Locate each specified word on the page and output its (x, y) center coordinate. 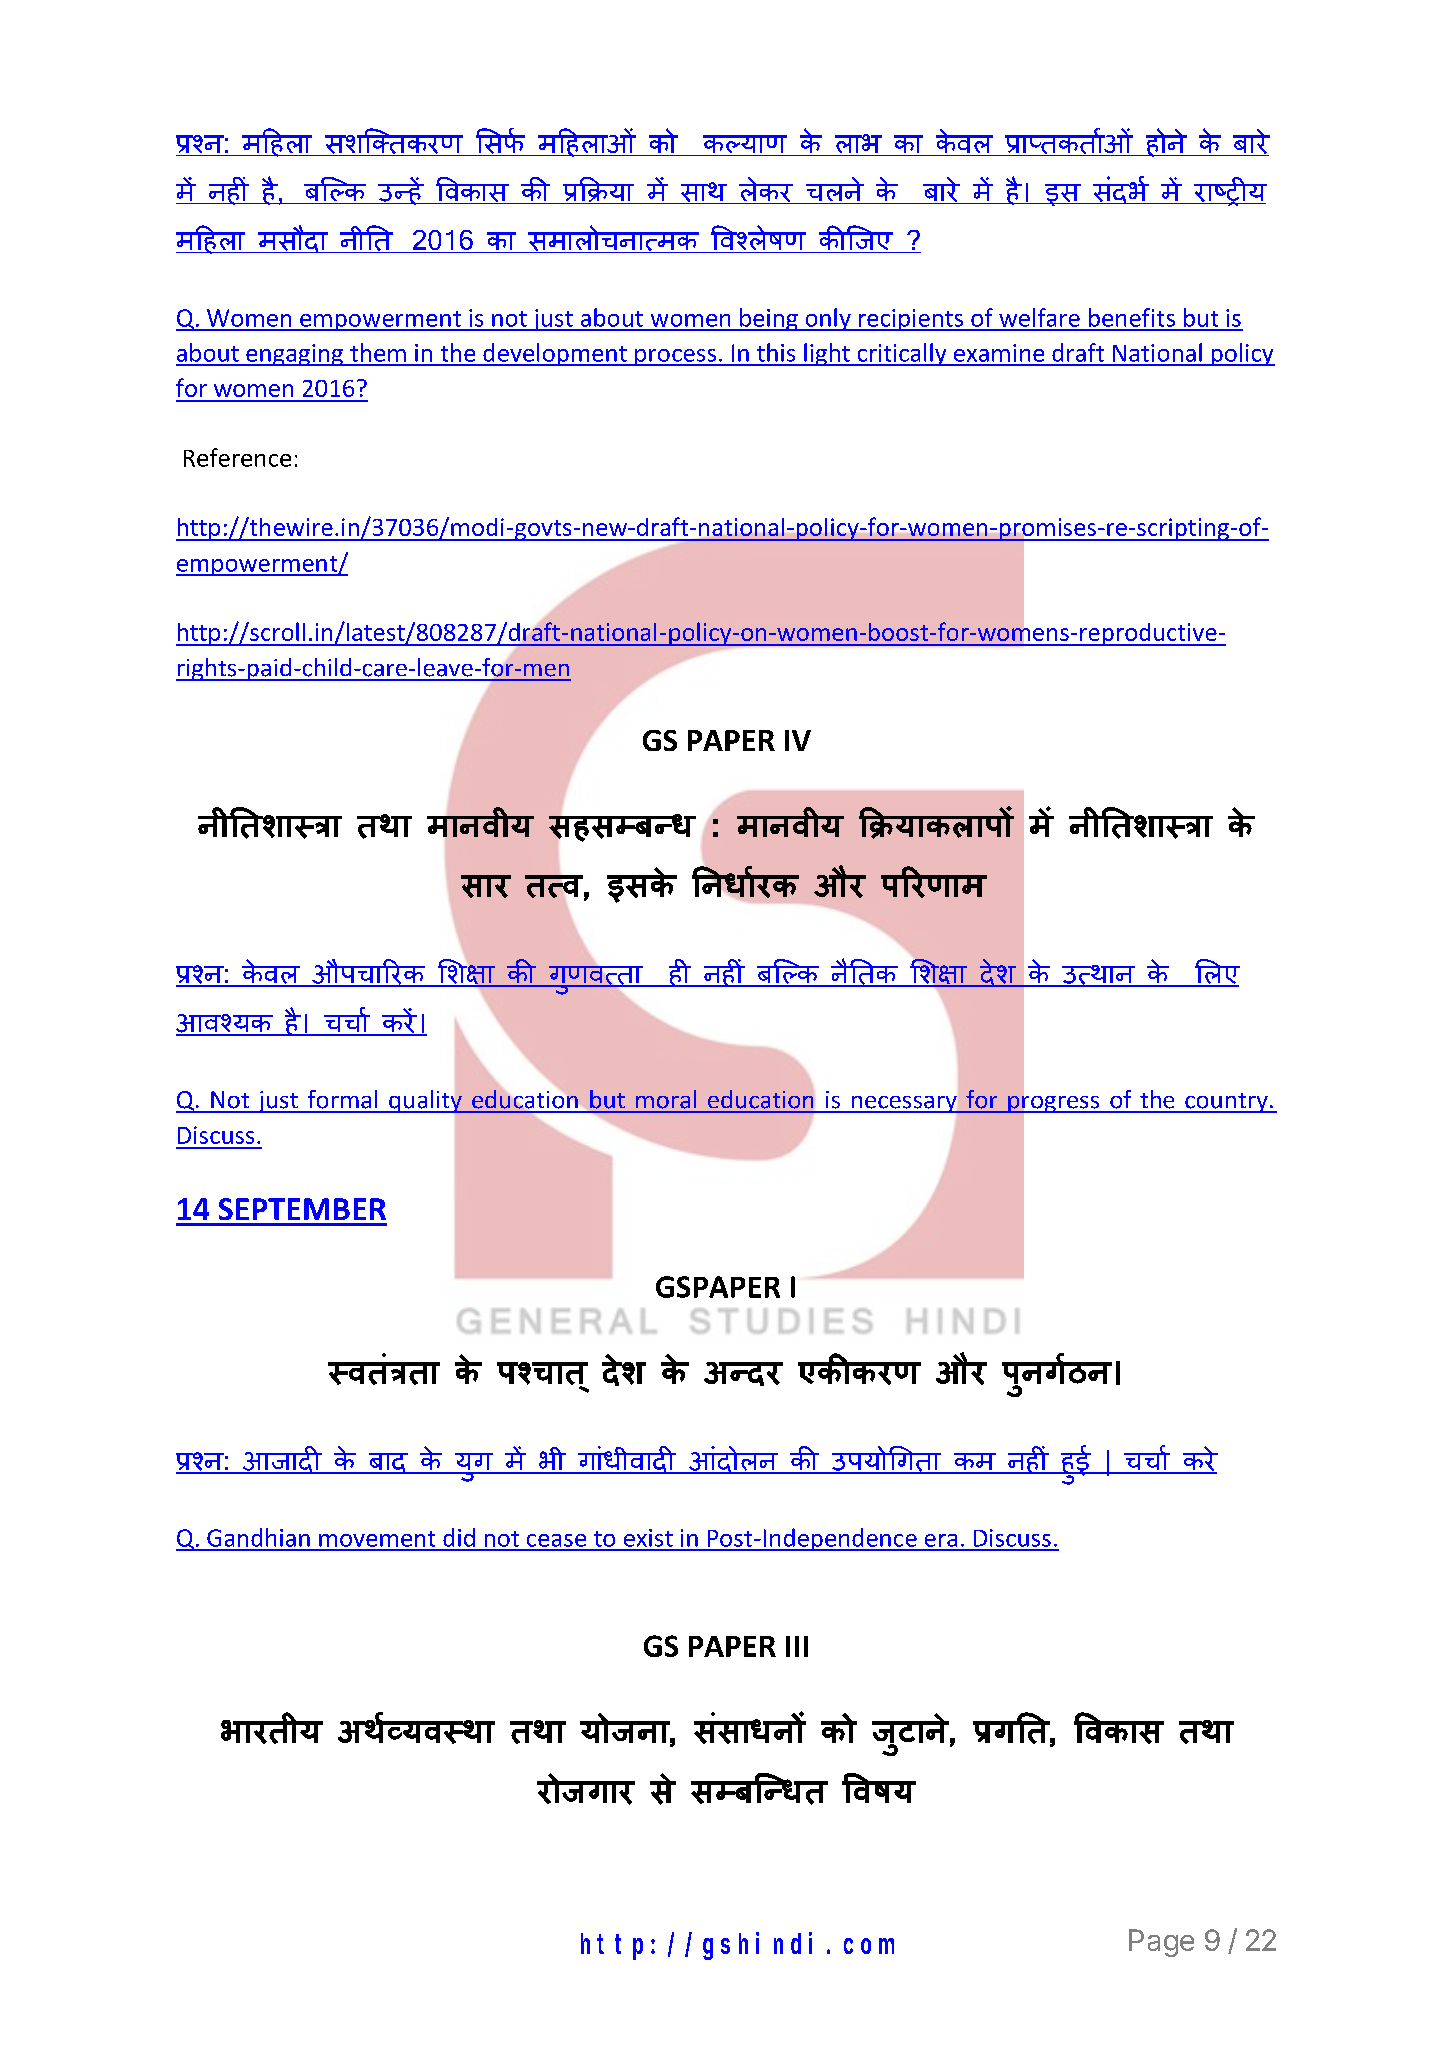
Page (1161, 1943)
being (769, 319)
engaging (294, 355)
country (1226, 1103)
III (797, 1646)
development (555, 354)
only (828, 319)
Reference (237, 457)
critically (902, 354)
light (827, 354)
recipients (911, 320)
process (675, 357)
